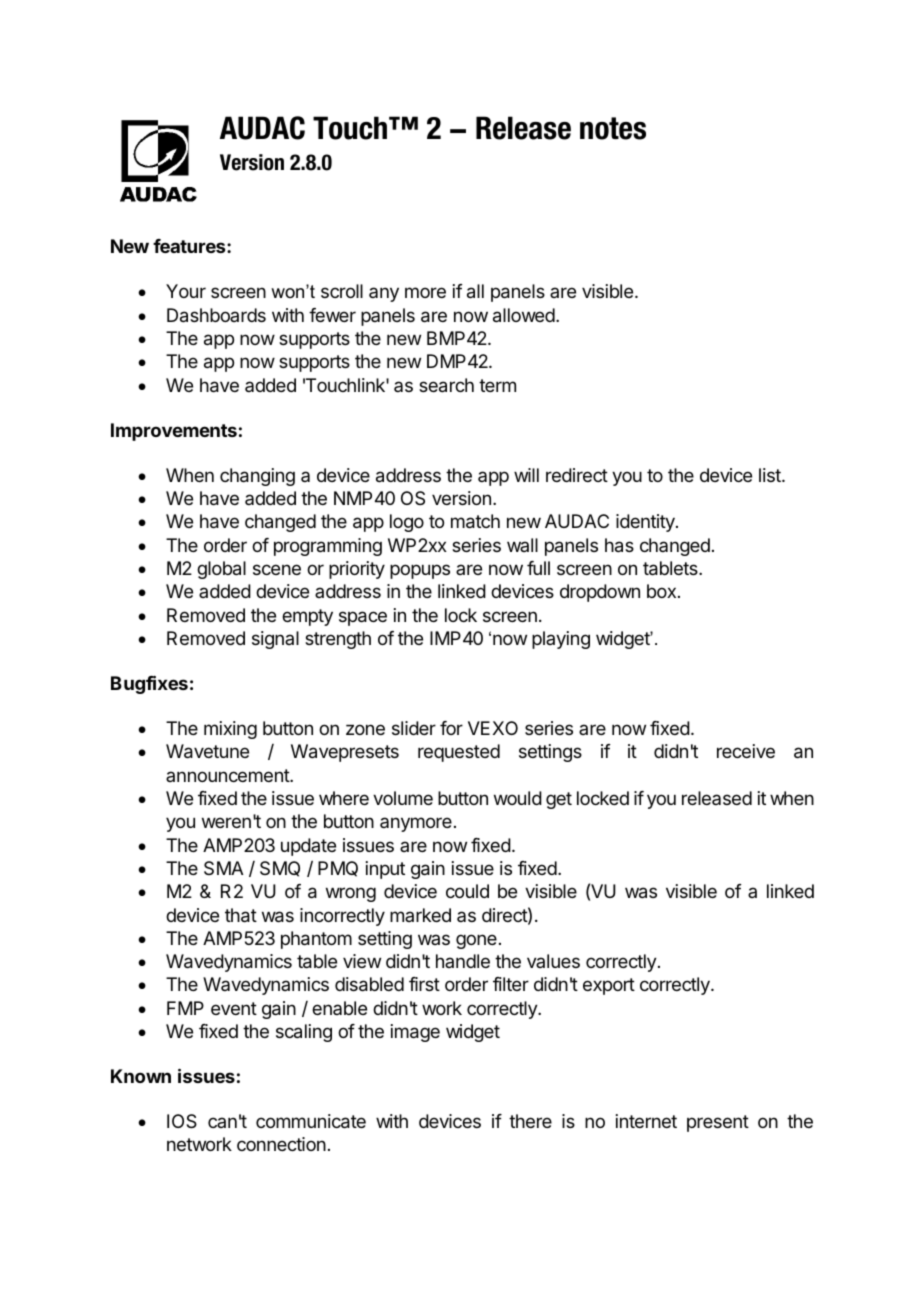 The width and height of the page is (924, 1308). Describe the element at coordinates (186, 291) in the page. I see `Your` at that location.
